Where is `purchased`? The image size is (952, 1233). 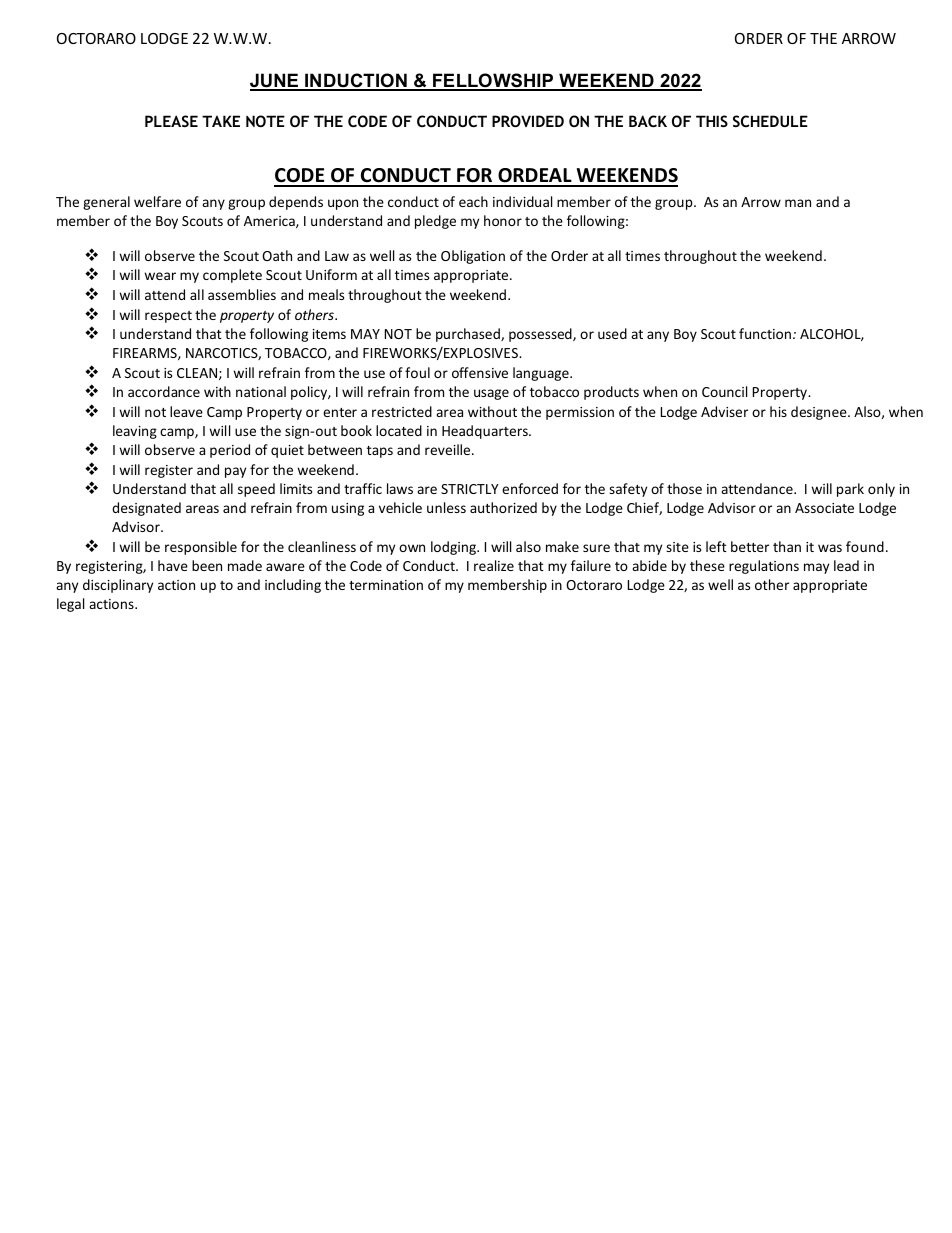
purchased is located at coordinates (469, 335).
